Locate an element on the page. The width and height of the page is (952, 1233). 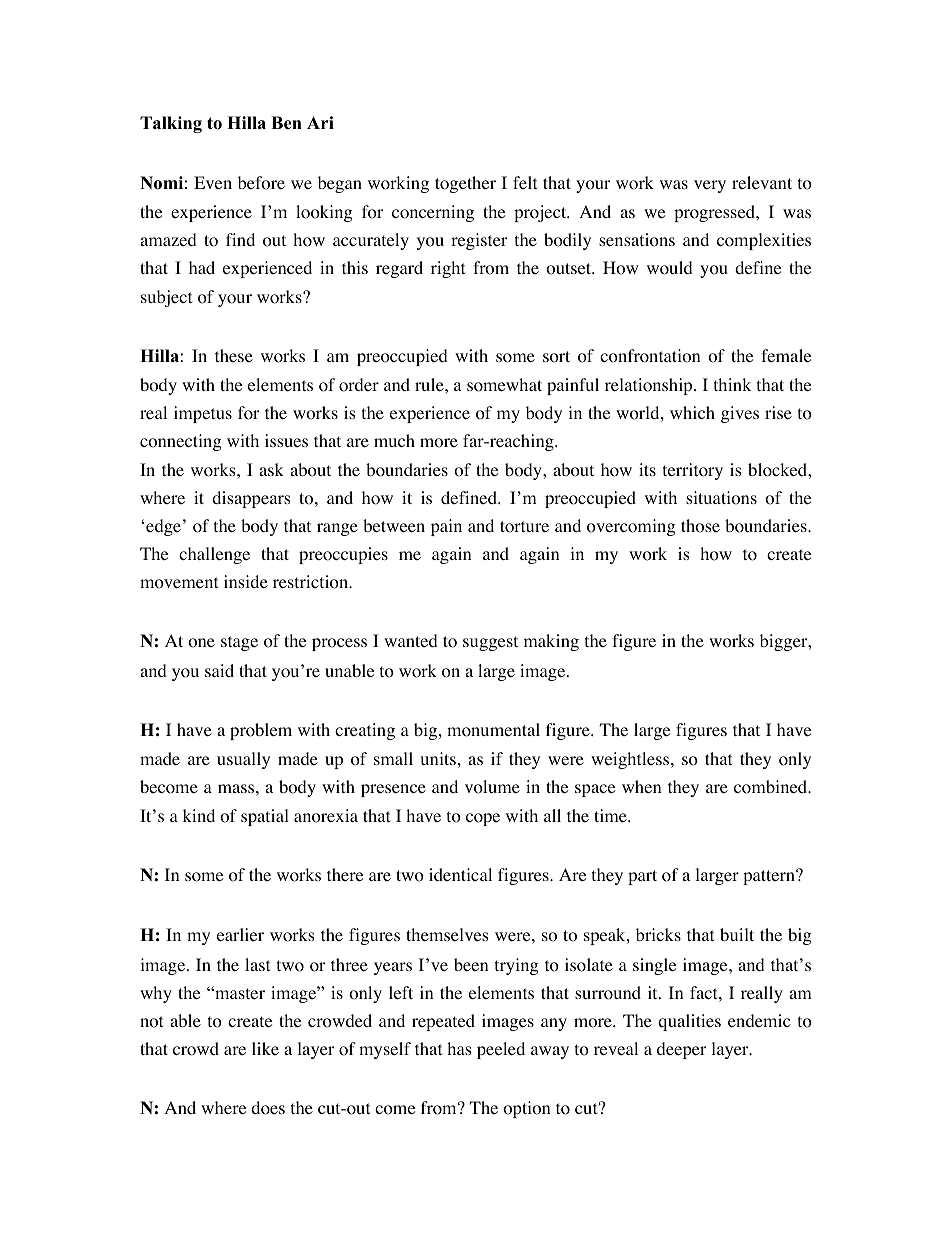
does is located at coordinates (268, 1108).
